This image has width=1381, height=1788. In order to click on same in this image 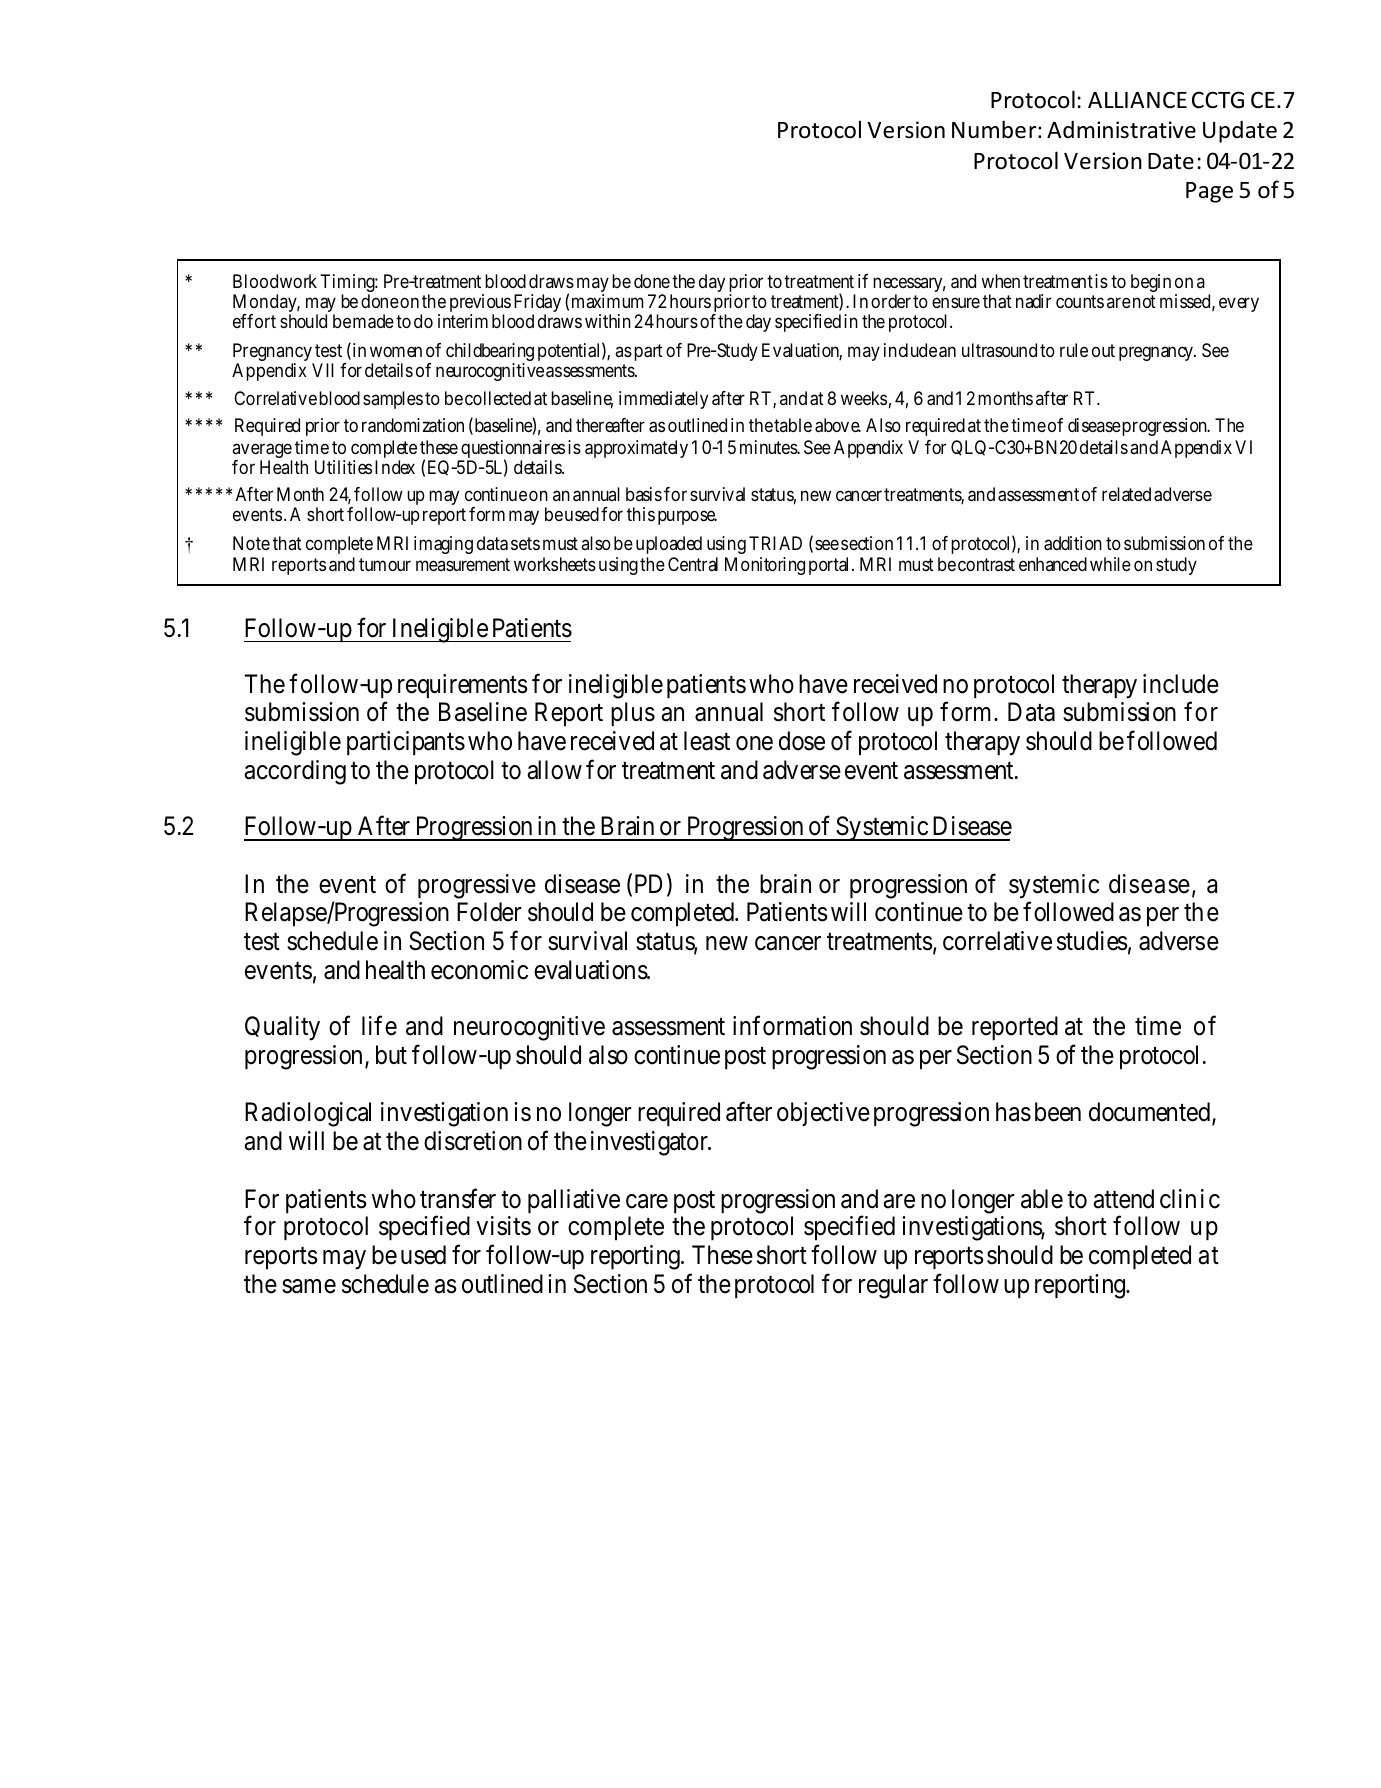, I will do `click(309, 1286)`.
